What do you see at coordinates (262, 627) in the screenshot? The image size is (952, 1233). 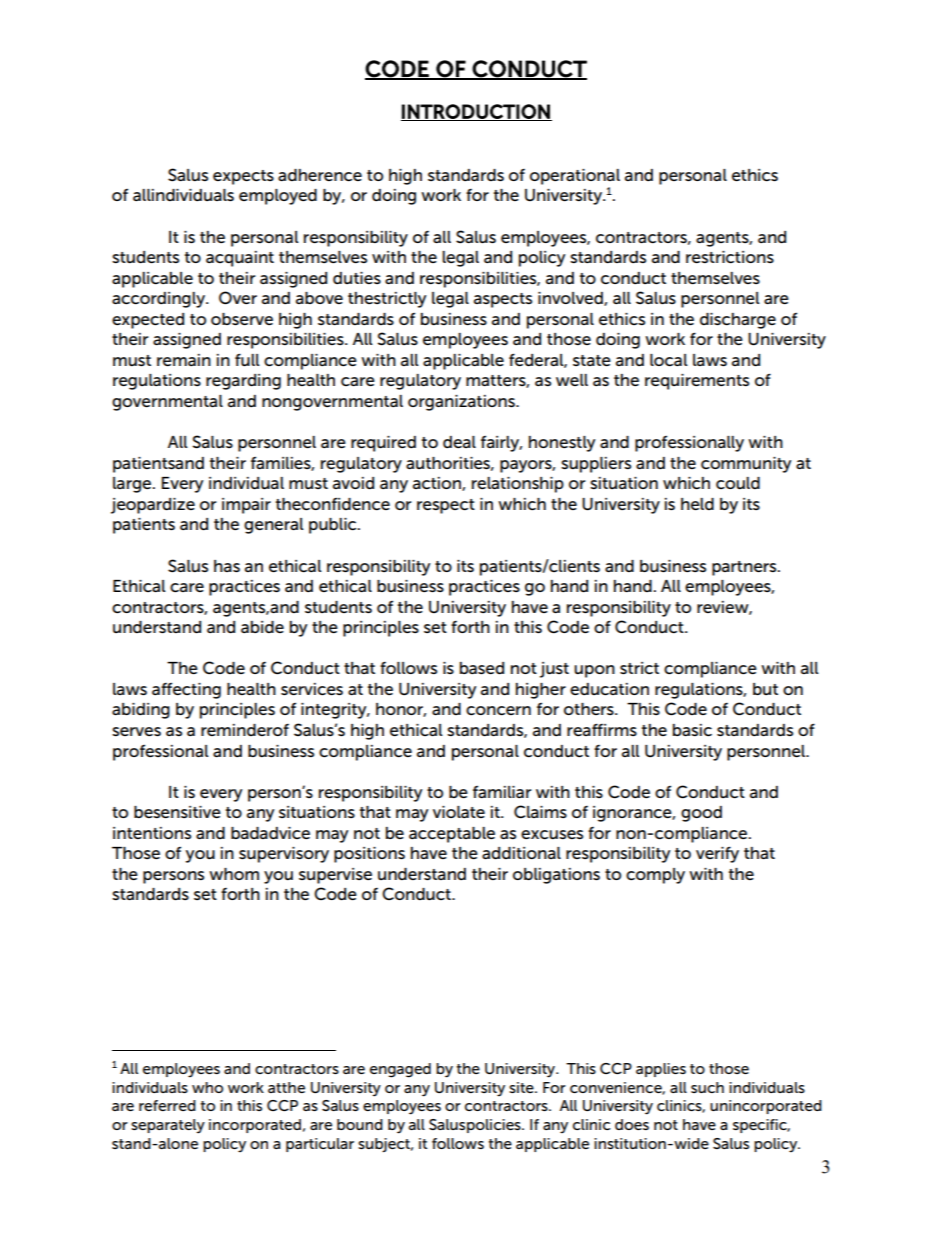 I see `abide` at bounding box center [262, 627].
